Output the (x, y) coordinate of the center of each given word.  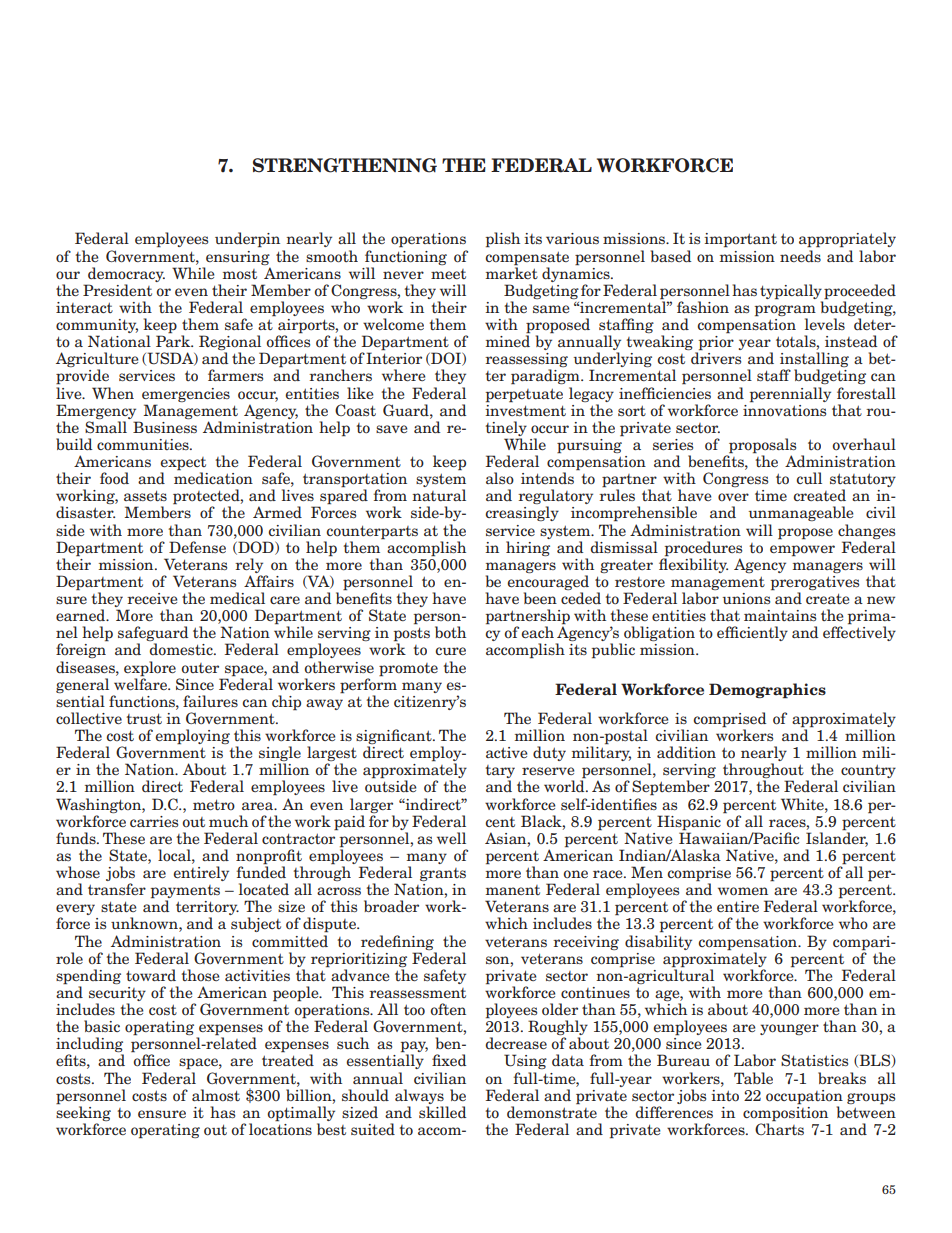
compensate (527, 258)
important (740, 240)
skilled (442, 1112)
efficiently (752, 633)
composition (785, 1113)
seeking (83, 1112)
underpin (247, 240)
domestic (182, 649)
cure (450, 651)
